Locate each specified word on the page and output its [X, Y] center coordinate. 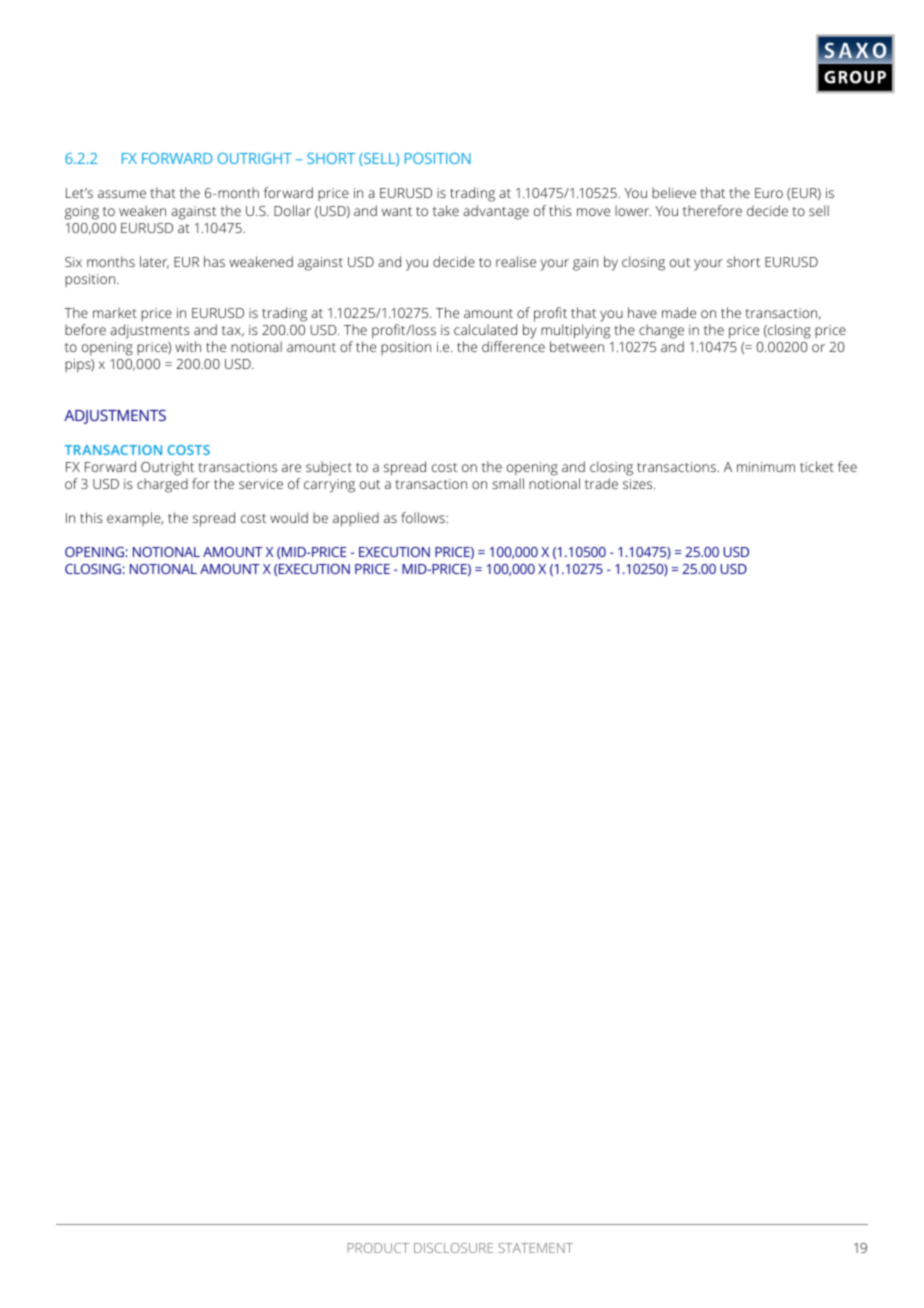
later [154, 262]
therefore [712, 210]
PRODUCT [378, 1248]
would [289, 517]
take [446, 210]
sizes [639, 484]
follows [424, 517]
